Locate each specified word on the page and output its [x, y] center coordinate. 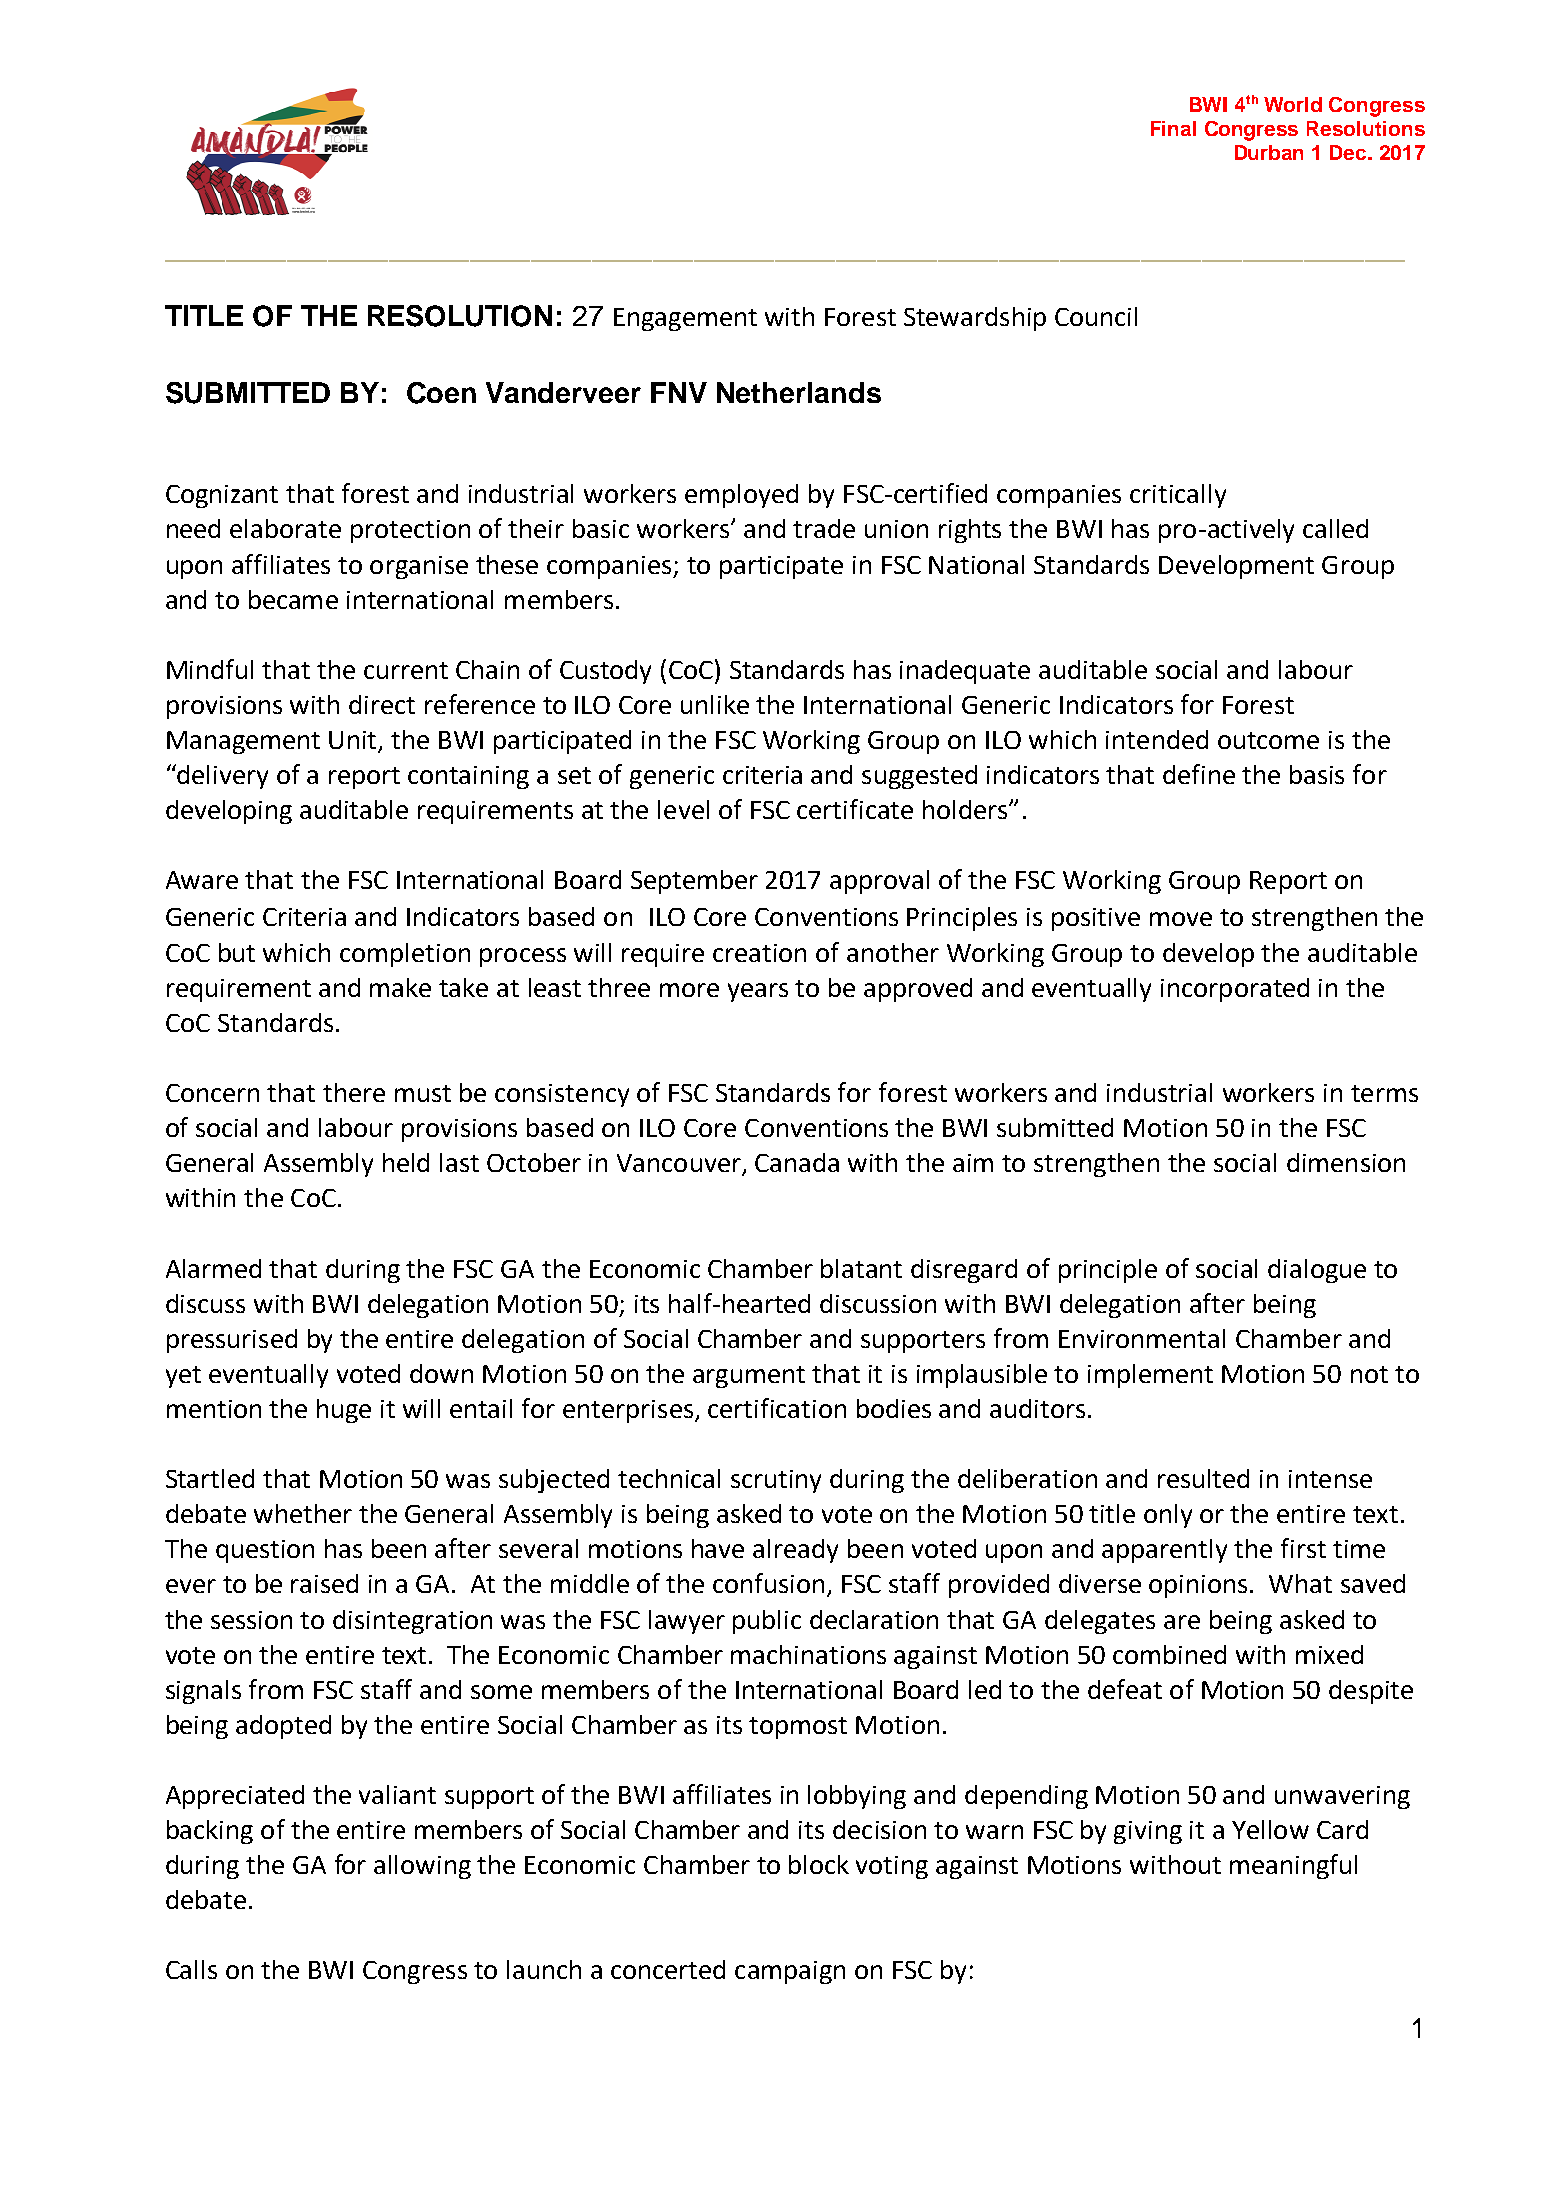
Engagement [685, 319]
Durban [1269, 152]
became [293, 599]
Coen [441, 393]
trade [824, 528]
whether [303, 1513]
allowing [422, 1867]
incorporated [1235, 990]
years [758, 992]
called [1335, 528]
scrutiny [776, 1481]
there [354, 1092]
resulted [1203, 1478]
